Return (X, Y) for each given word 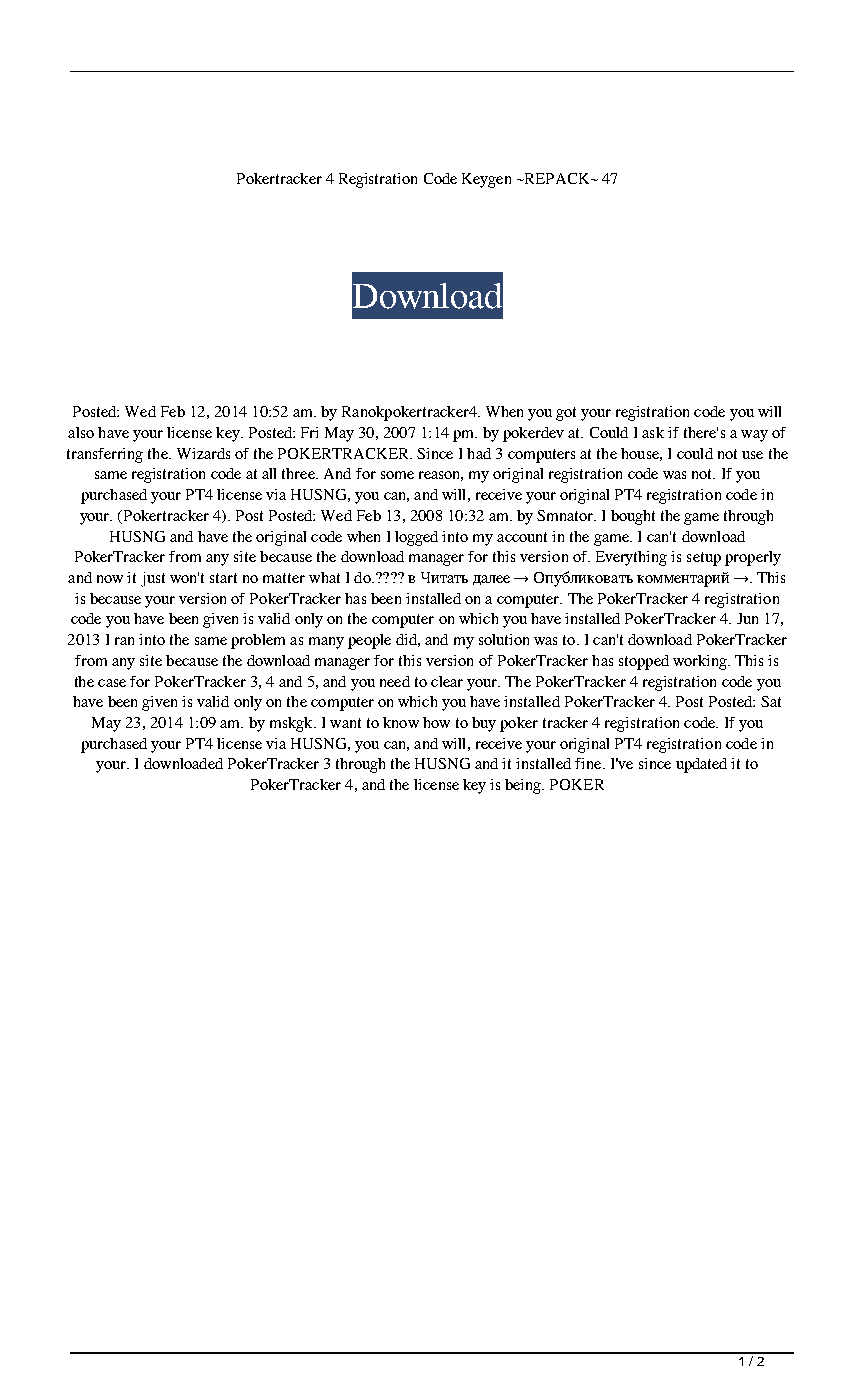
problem (258, 641)
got (566, 414)
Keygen (486, 180)
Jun (747, 618)
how (436, 722)
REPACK (557, 178)
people (369, 641)
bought (633, 517)
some (397, 475)
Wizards (203, 453)
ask (653, 432)
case (112, 683)
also (81, 432)
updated (701, 765)
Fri (309, 432)
